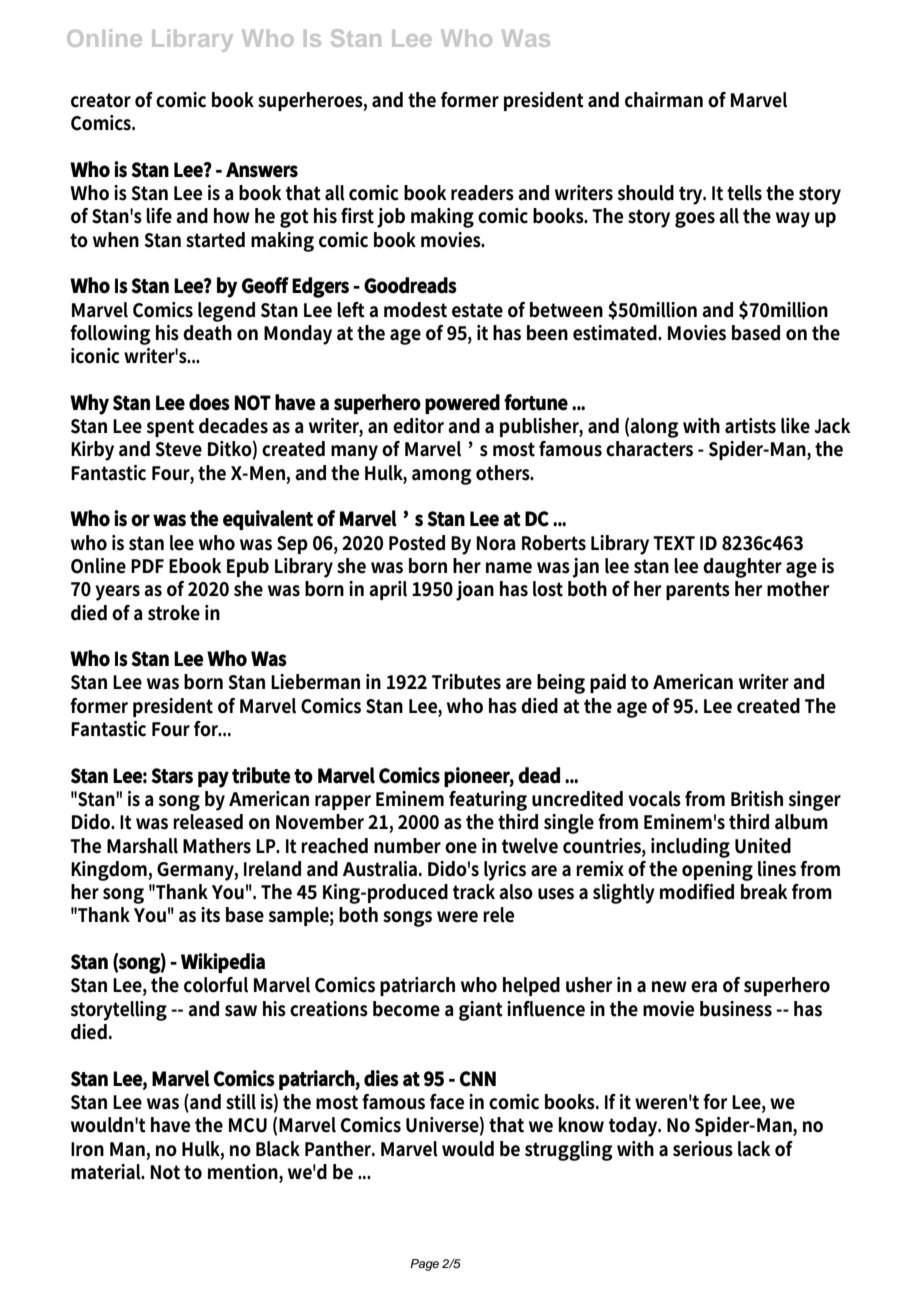  I want to click on creator, so click(101, 100).
